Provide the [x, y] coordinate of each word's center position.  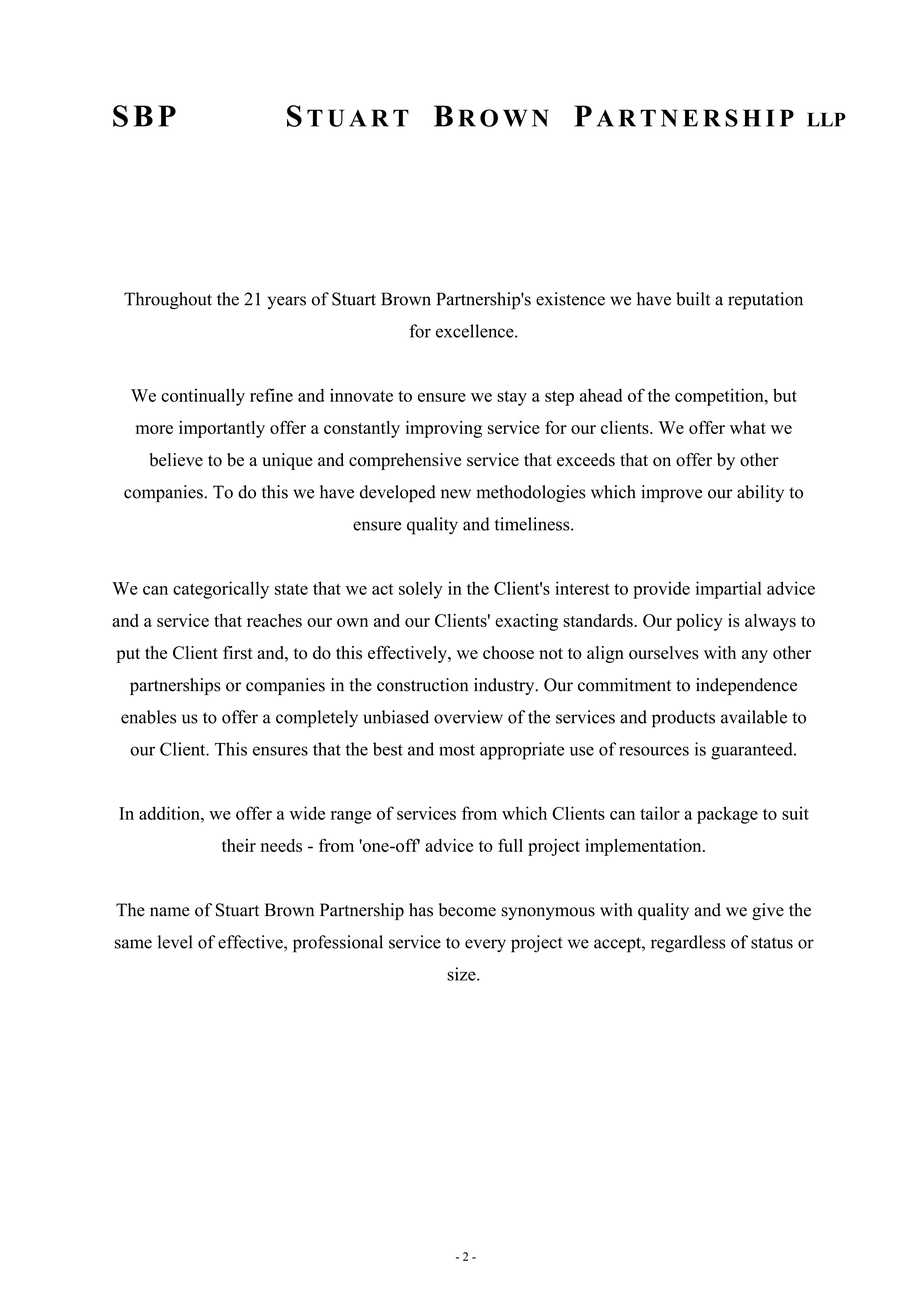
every [485, 945]
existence [570, 299]
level [175, 942]
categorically [221, 590]
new [456, 494]
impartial [729, 590]
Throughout [168, 301]
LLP [826, 119]
